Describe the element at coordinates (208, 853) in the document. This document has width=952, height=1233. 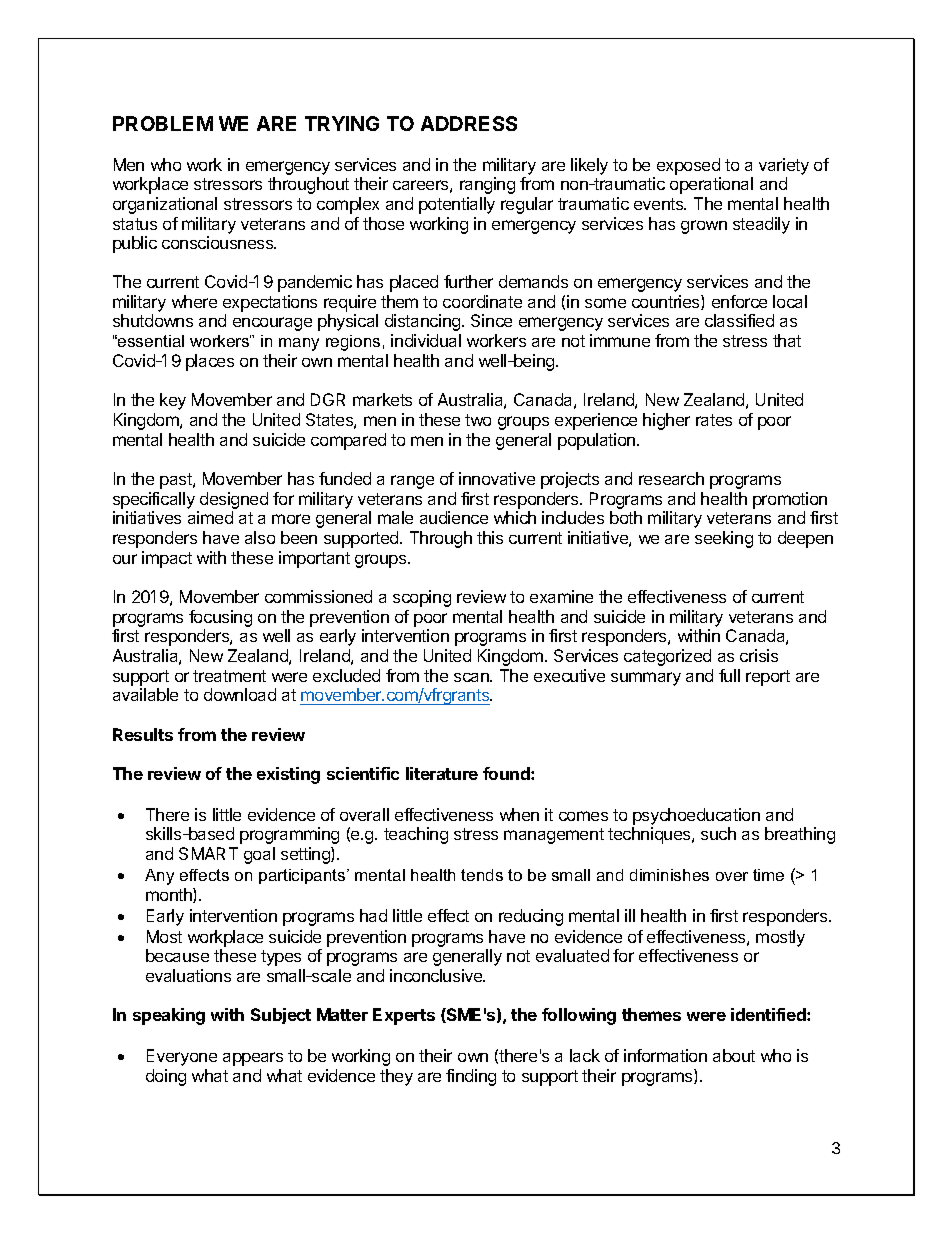
I see `SMART` at that location.
